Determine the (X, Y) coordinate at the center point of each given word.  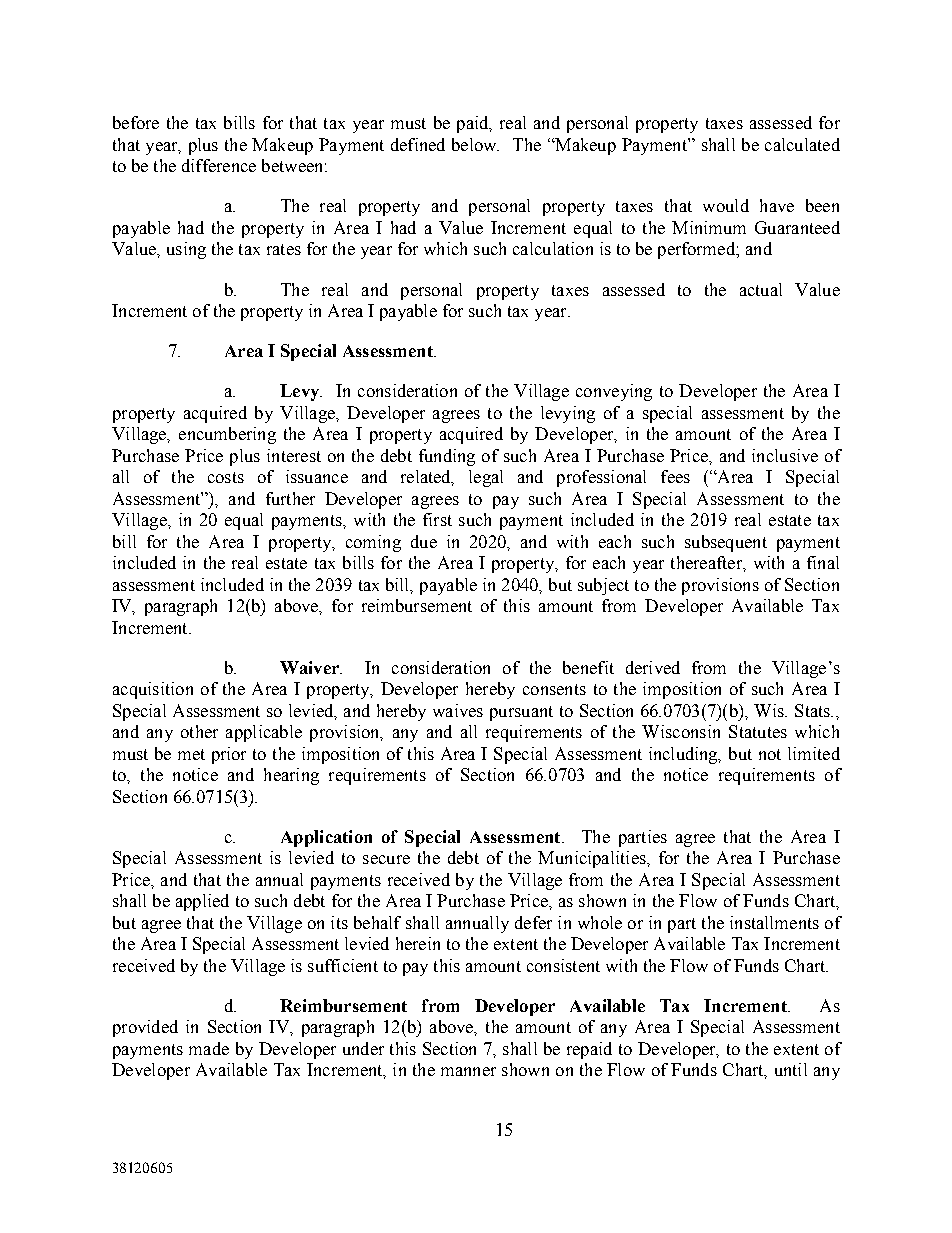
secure (386, 859)
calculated (802, 144)
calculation (553, 248)
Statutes (758, 731)
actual (761, 289)
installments (774, 922)
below (475, 144)
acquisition (153, 690)
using (186, 250)
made (209, 1048)
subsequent (726, 543)
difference (219, 165)
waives (458, 710)
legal (486, 478)
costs (226, 477)
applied (202, 902)
